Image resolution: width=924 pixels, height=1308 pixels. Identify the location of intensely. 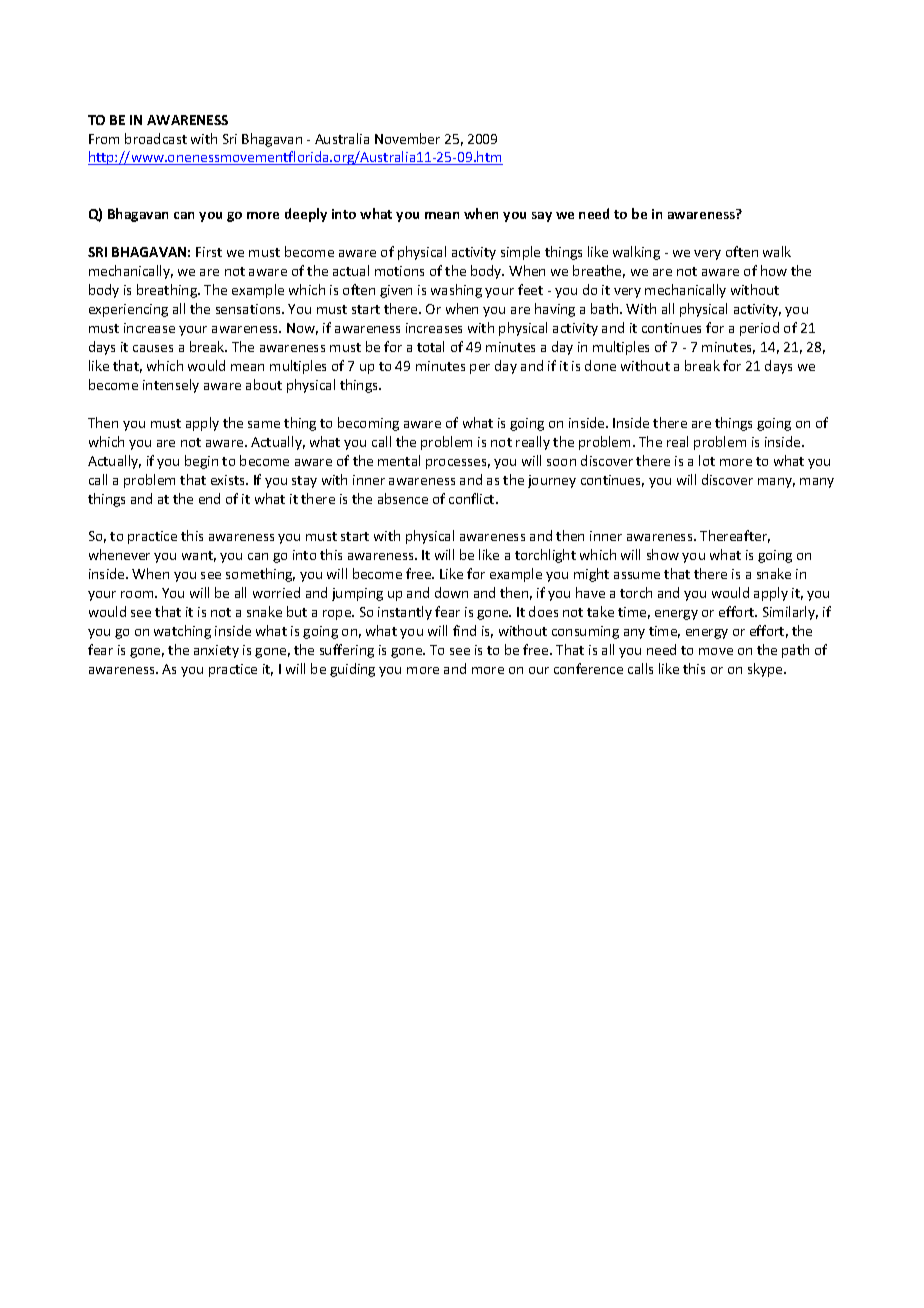
(171, 386).
